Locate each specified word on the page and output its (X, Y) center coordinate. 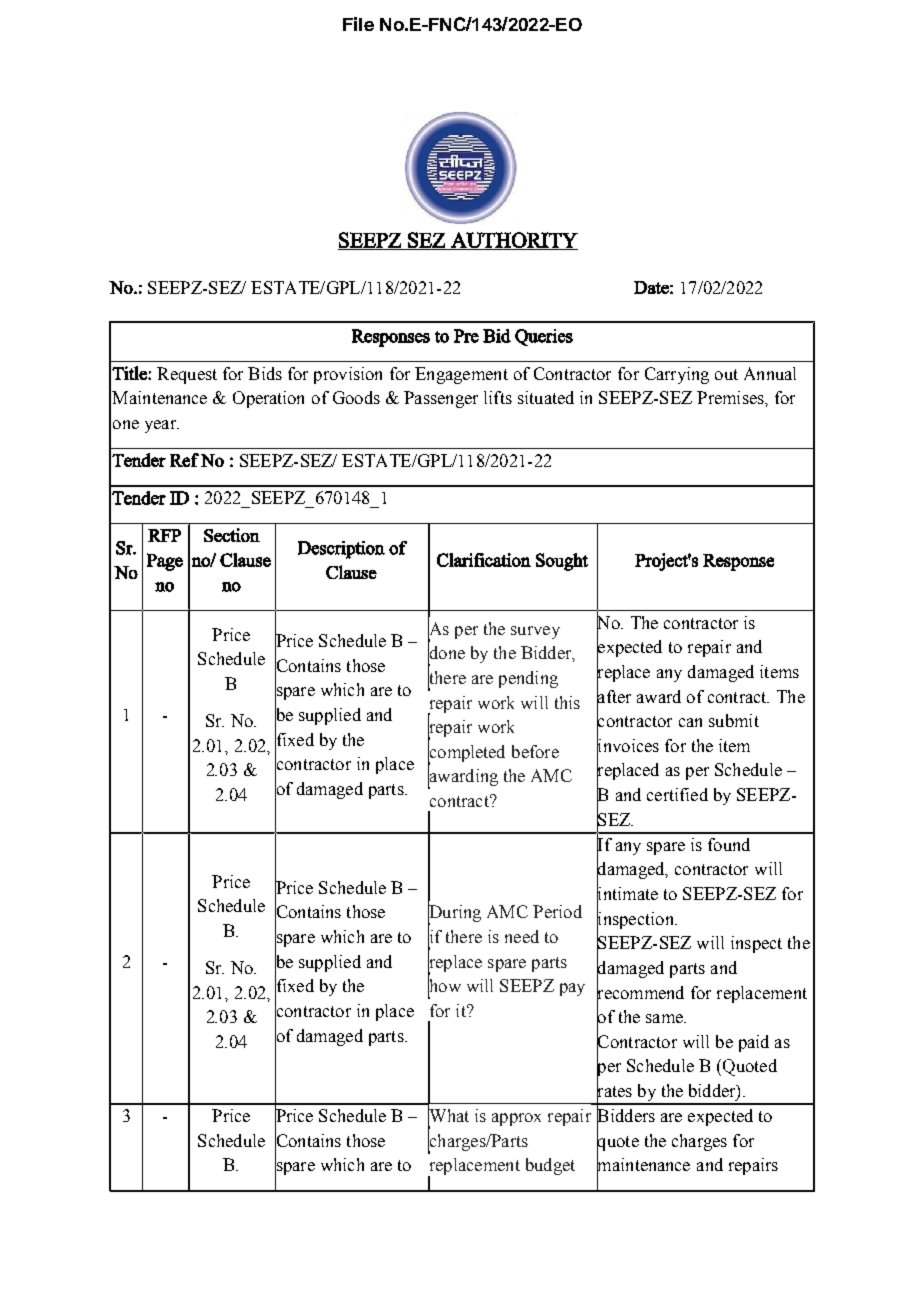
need (522, 936)
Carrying (677, 375)
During (454, 914)
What (448, 1116)
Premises (731, 397)
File (358, 24)
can (690, 722)
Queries (544, 337)
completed (466, 753)
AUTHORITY (513, 241)
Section (232, 535)
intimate (627, 894)
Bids (265, 373)
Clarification (484, 560)
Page (165, 562)
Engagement (461, 375)
